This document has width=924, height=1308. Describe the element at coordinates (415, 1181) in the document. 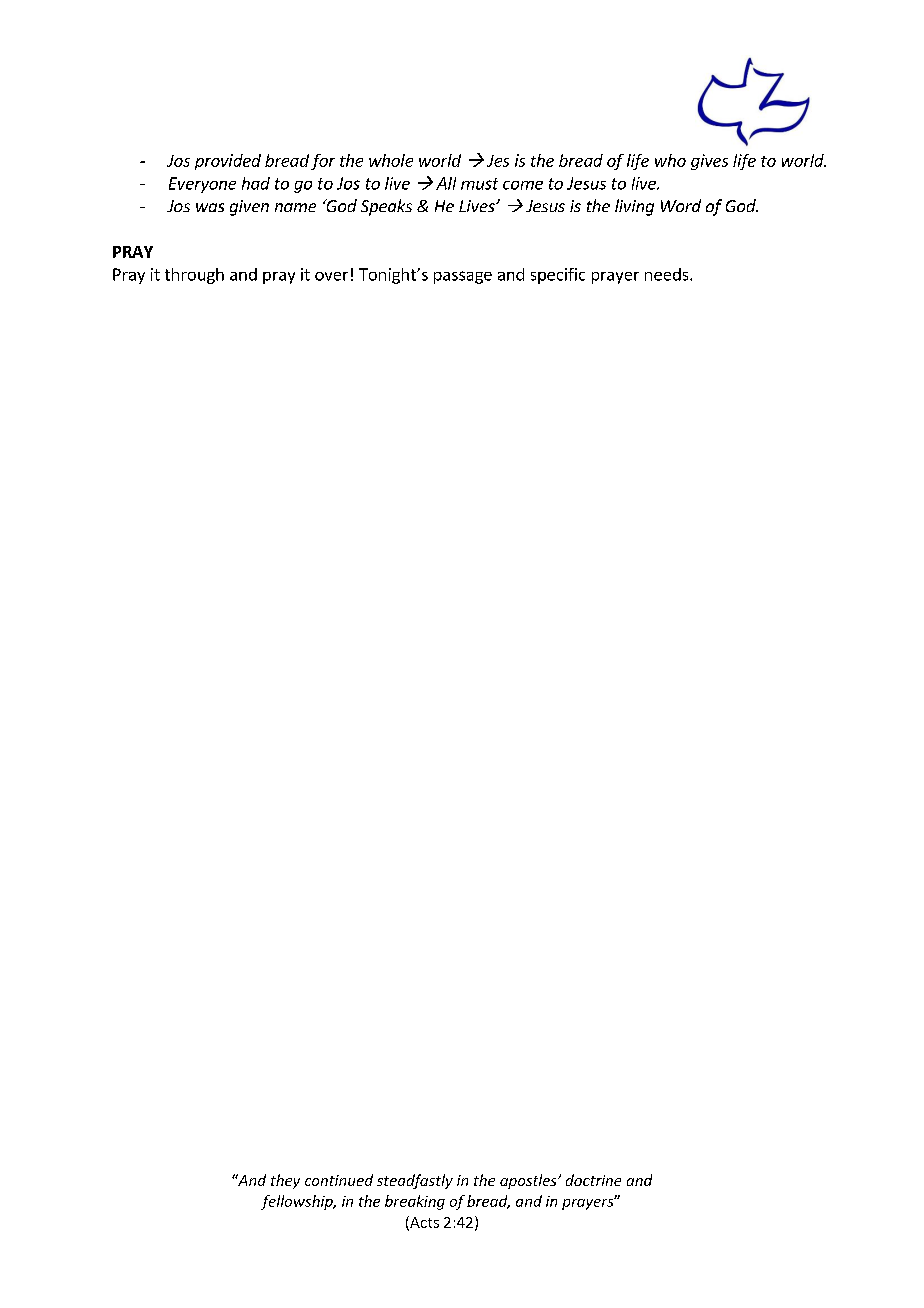

I see `steadfastly` at that location.
